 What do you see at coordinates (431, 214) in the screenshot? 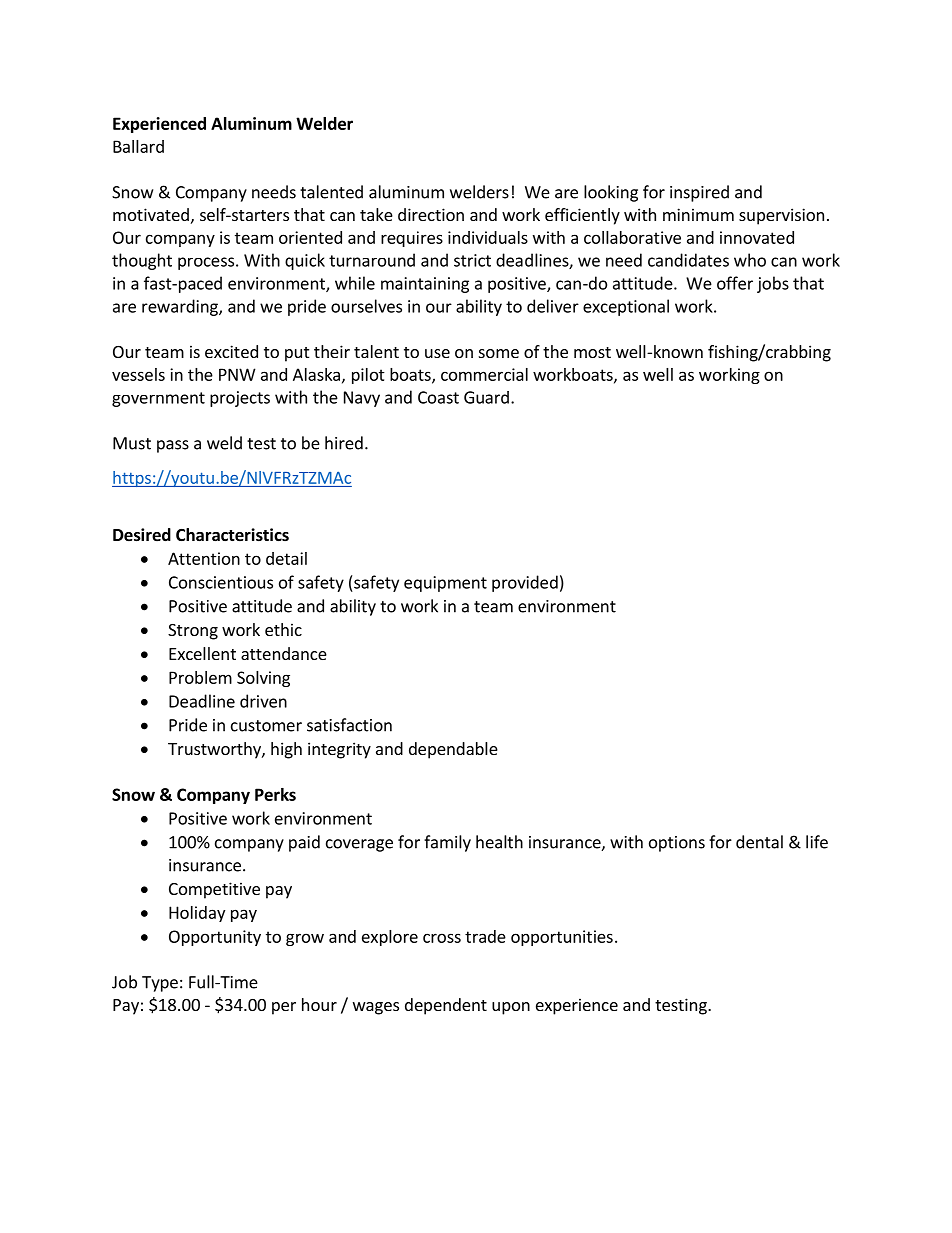
I see `direction` at bounding box center [431, 214].
